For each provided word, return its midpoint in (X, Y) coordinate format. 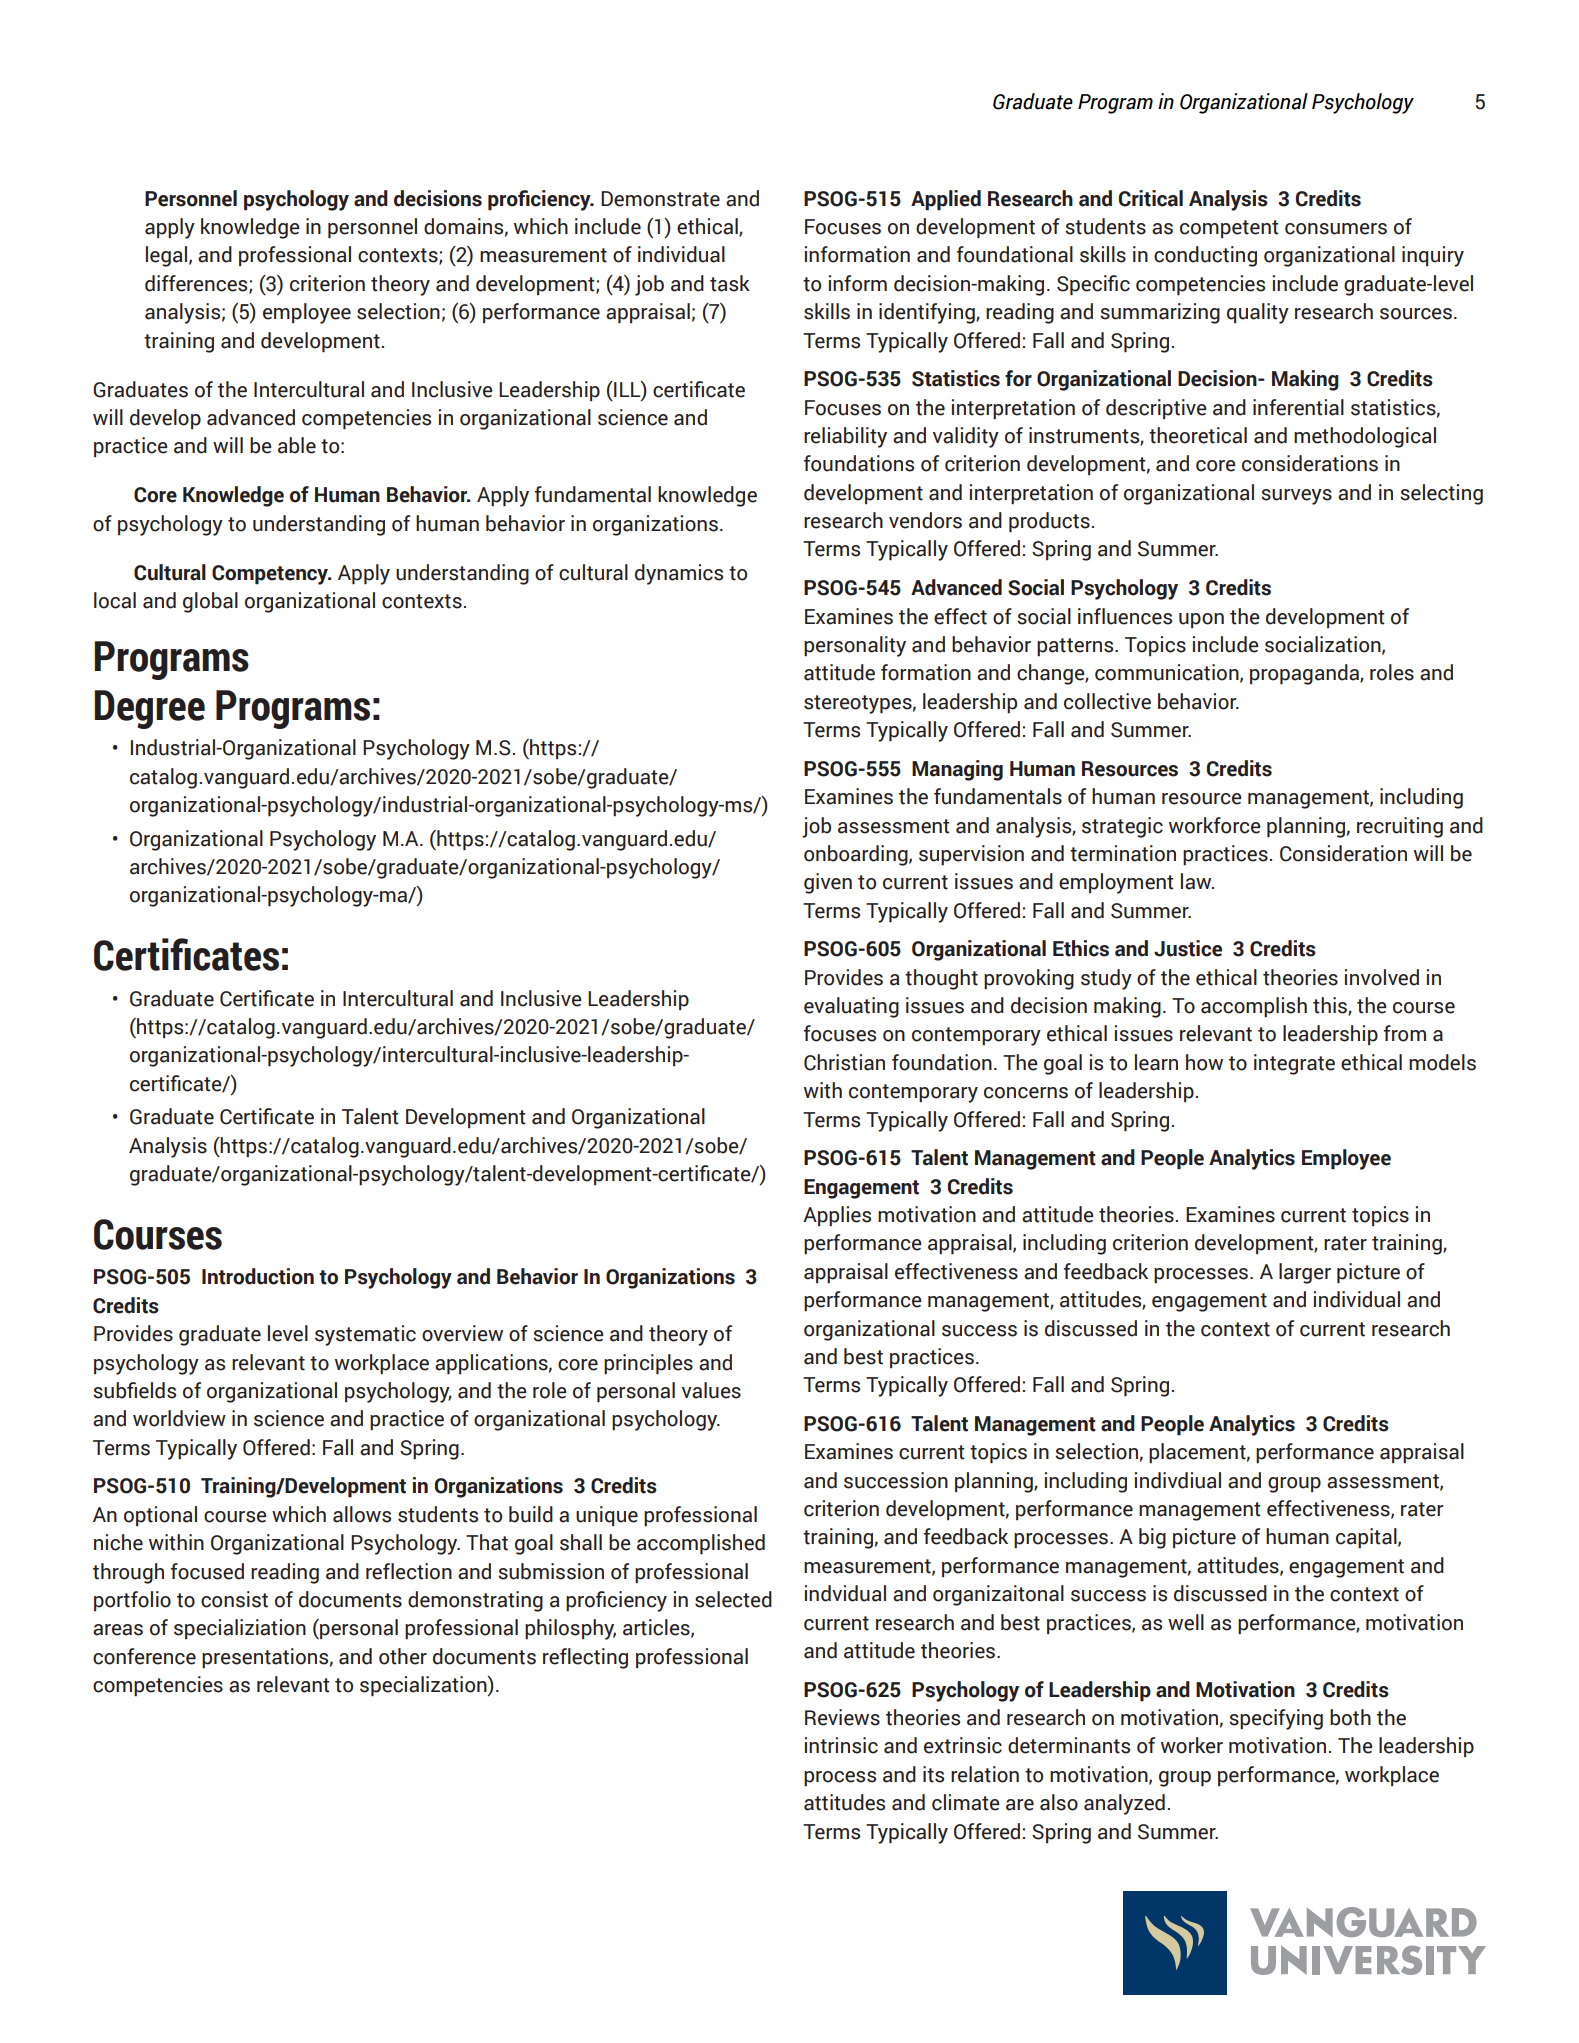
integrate (1294, 1064)
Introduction (258, 1276)
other (403, 1656)
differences (197, 284)
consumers (1336, 229)
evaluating (851, 1007)
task (730, 283)
